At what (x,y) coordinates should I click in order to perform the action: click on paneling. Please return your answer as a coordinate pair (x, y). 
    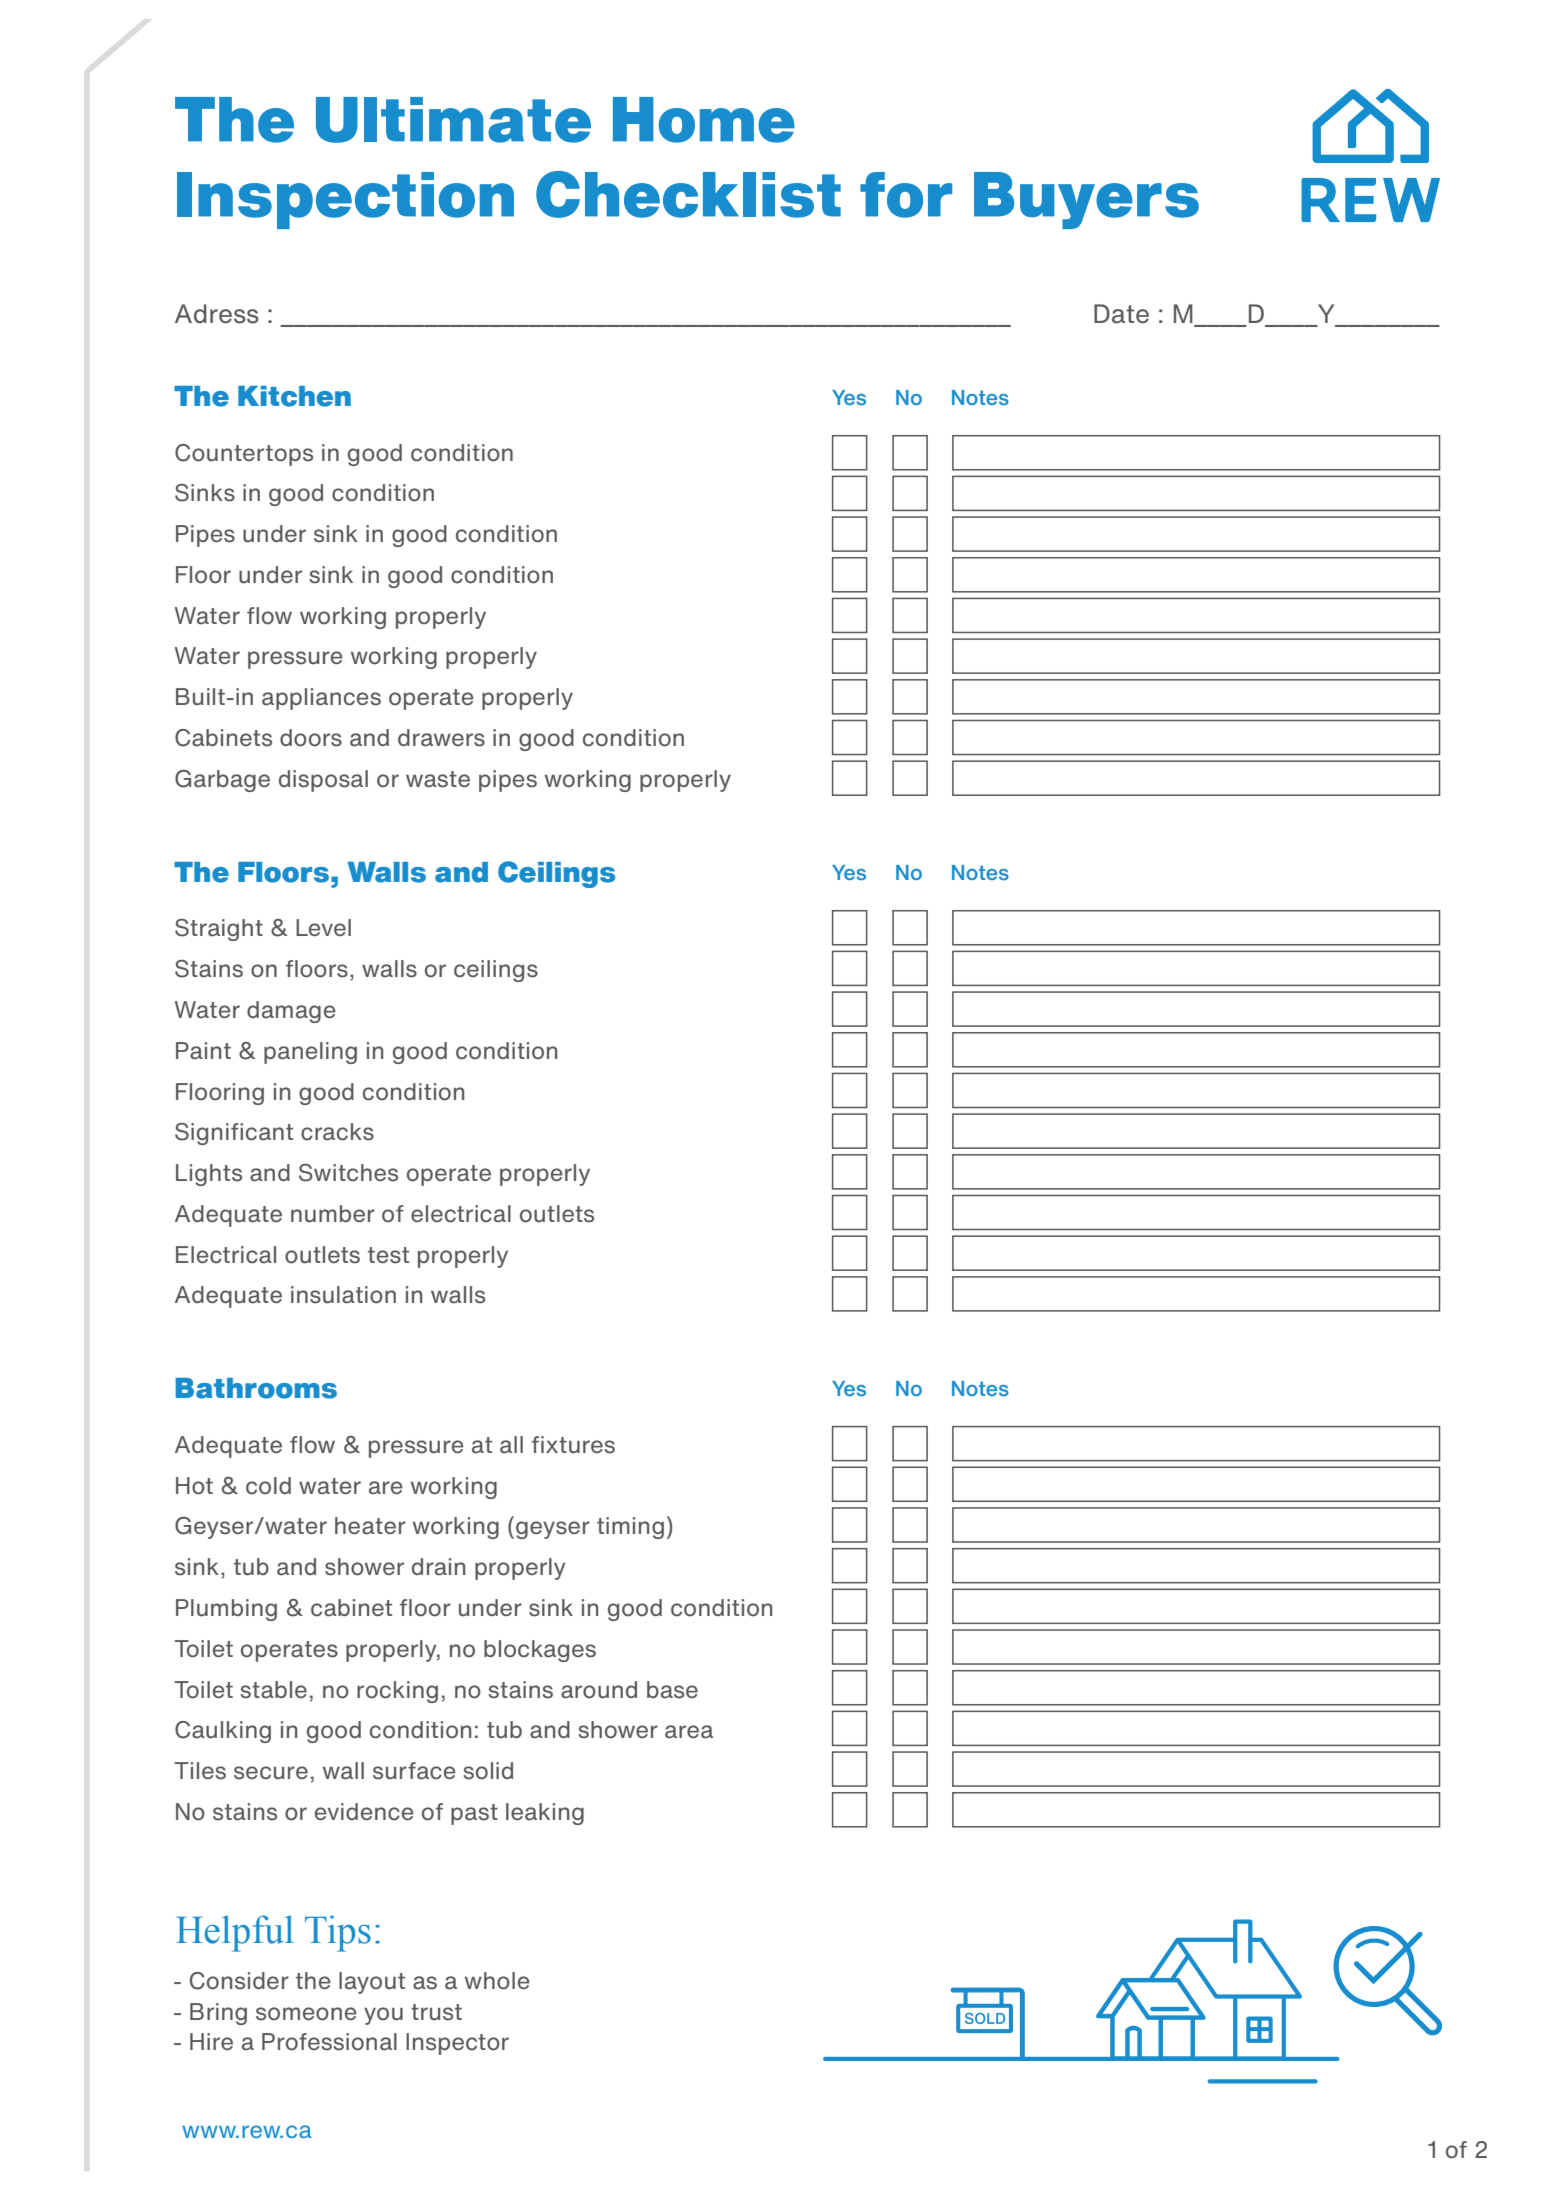
    Looking at the image, I should click on (310, 1053).
